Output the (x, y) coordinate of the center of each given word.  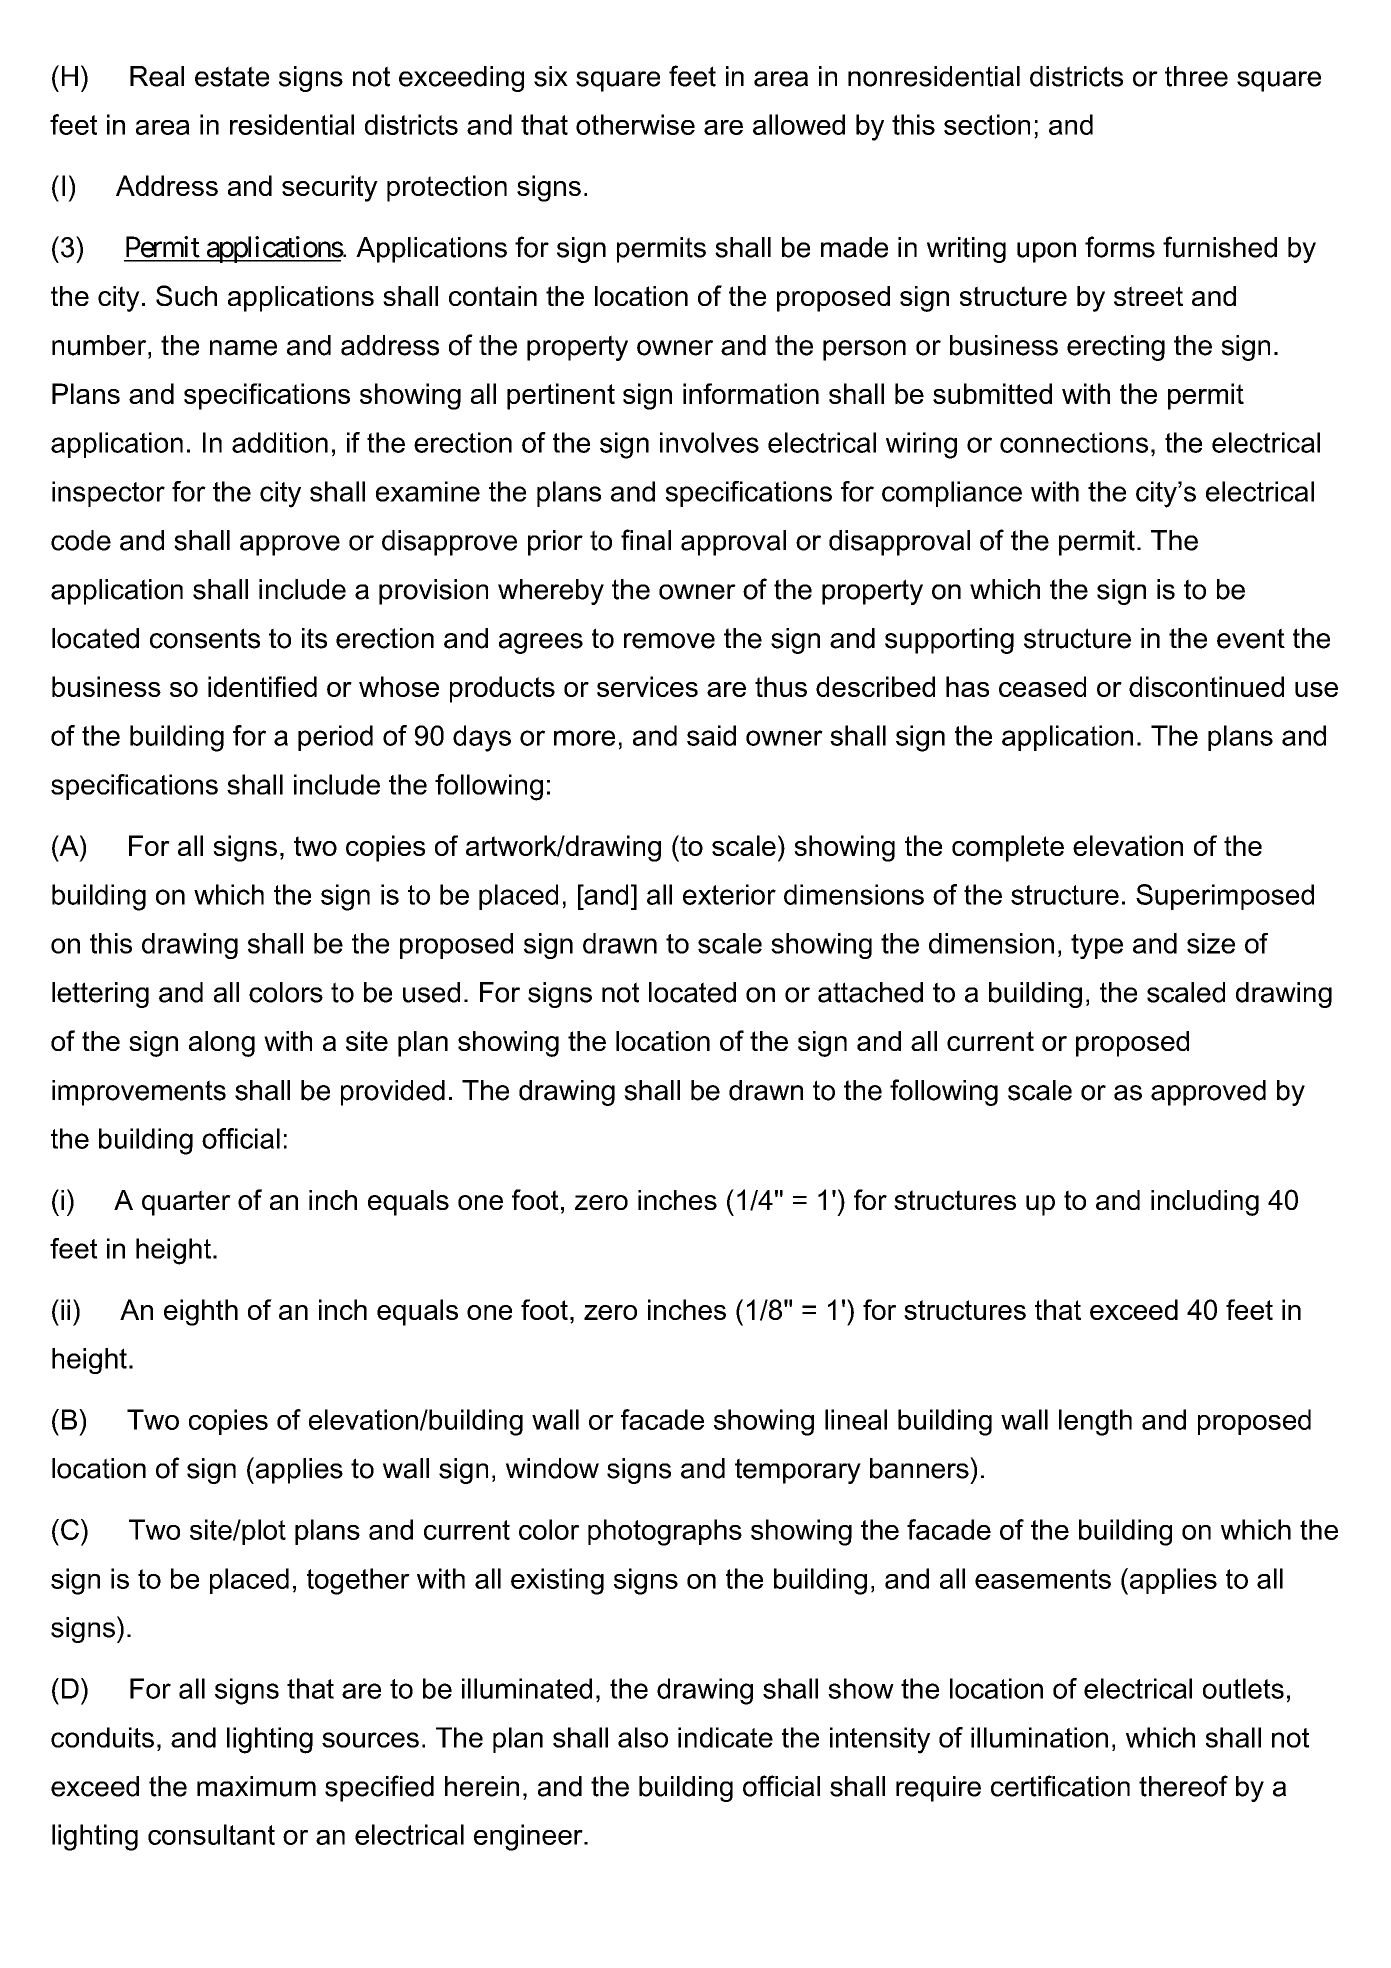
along (222, 1044)
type (1097, 946)
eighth (201, 1312)
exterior (729, 894)
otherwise (635, 124)
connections (1074, 442)
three (1196, 76)
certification (1060, 1786)
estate (232, 76)
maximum (256, 1786)
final (646, 540)
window (552, 1468)
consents (205, 638)
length (1095, 1422)
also (643, 1737)
